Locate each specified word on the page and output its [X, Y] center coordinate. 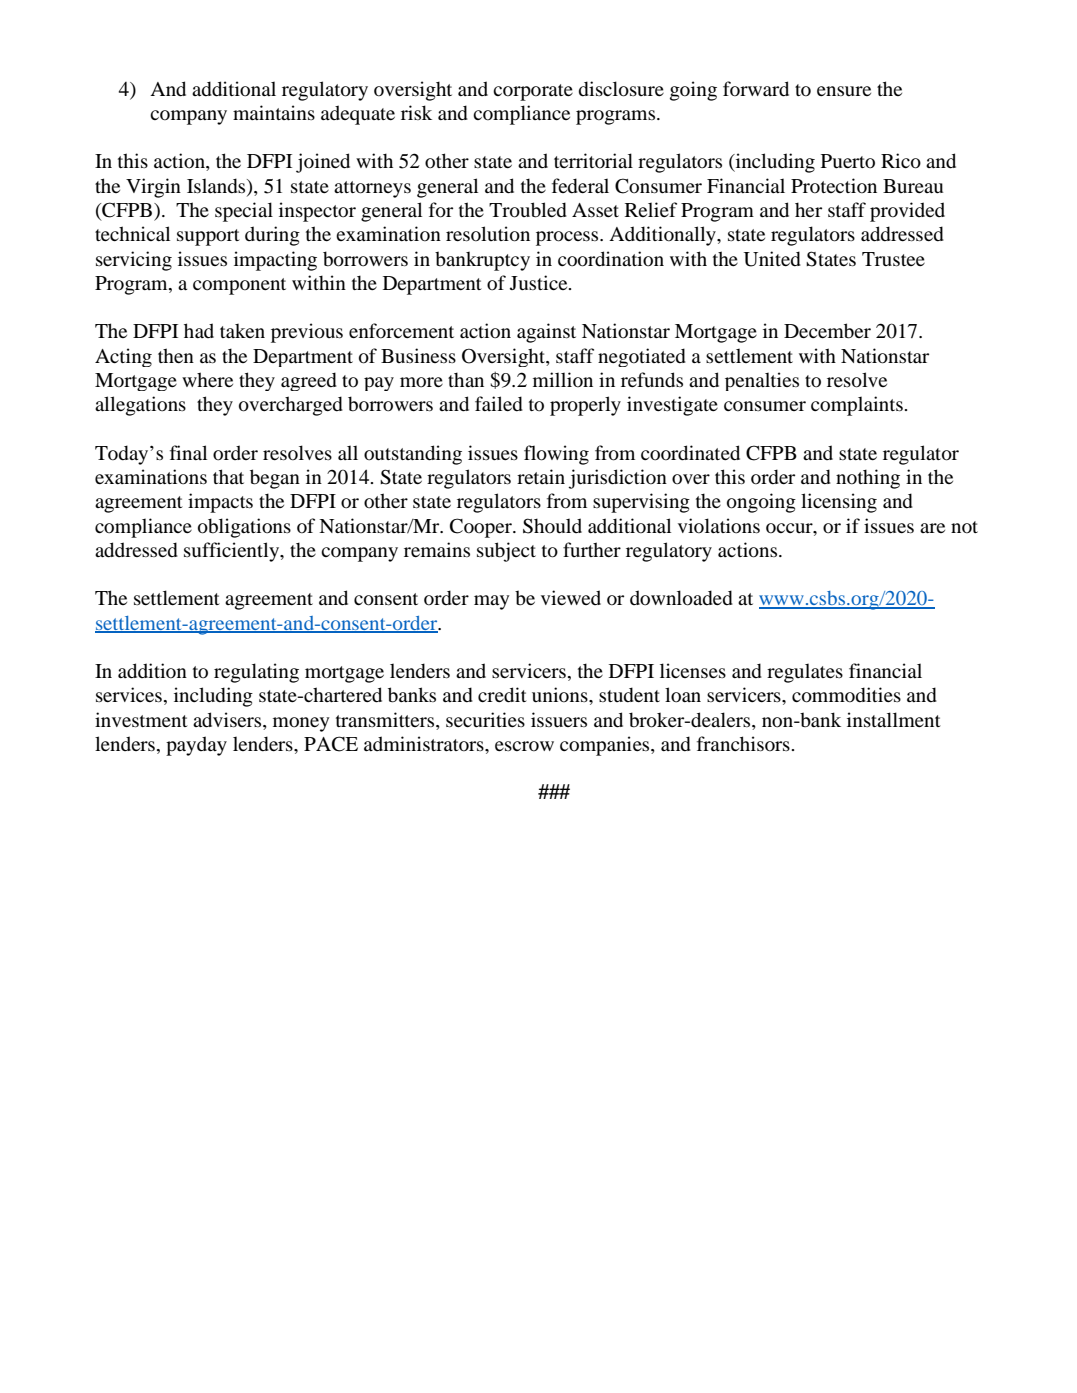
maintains [274, 112]
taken [242, 330]
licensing [839, 503]
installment [894, 719]
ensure [844, 91]
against [546, 333]
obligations [244, 528]
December [827, 331]
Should [552, 526]
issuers [559, 719]
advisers [228, 720]
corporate [533, 92]
